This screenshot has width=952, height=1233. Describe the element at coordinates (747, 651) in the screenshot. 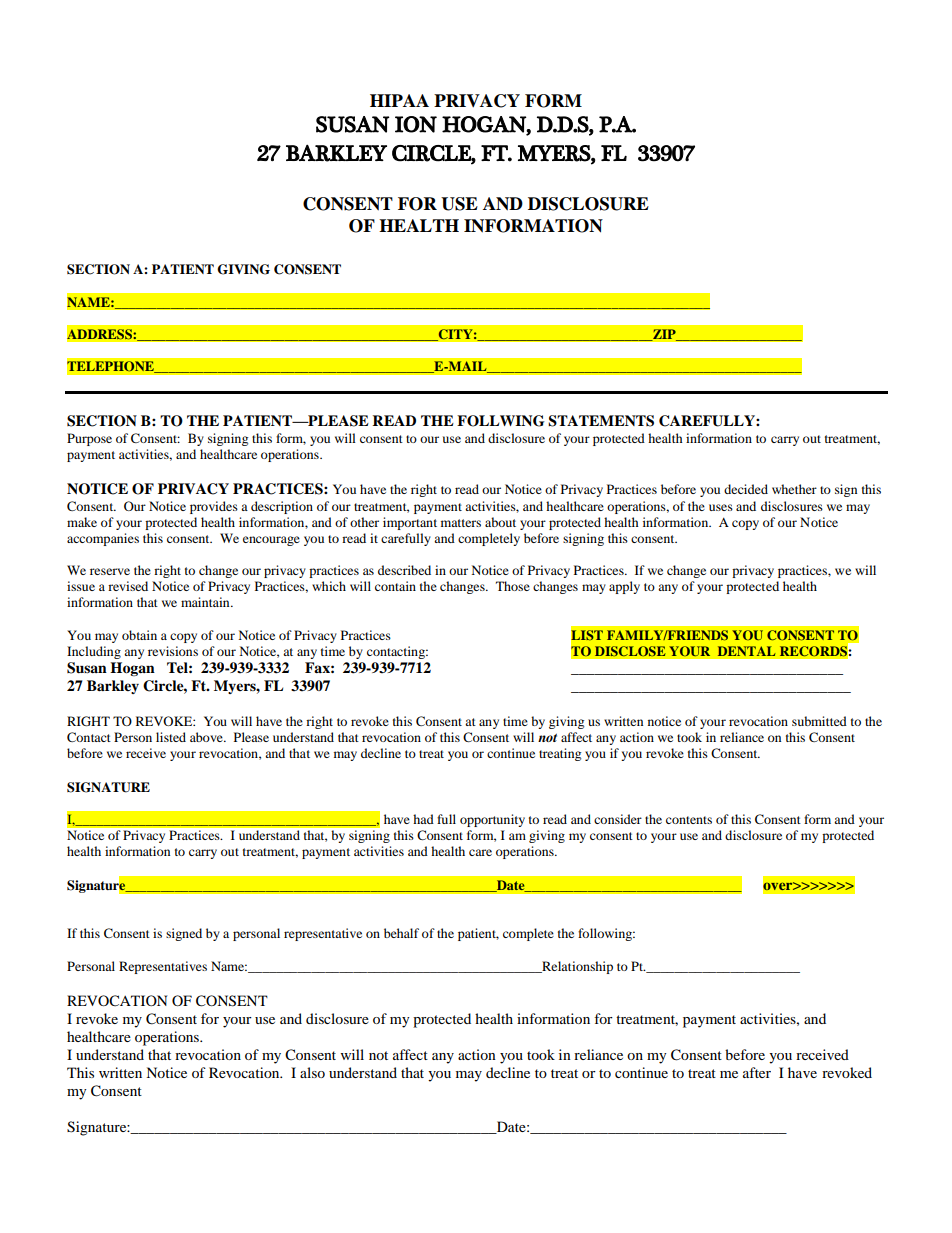

I see `DENTAL` at that location.
